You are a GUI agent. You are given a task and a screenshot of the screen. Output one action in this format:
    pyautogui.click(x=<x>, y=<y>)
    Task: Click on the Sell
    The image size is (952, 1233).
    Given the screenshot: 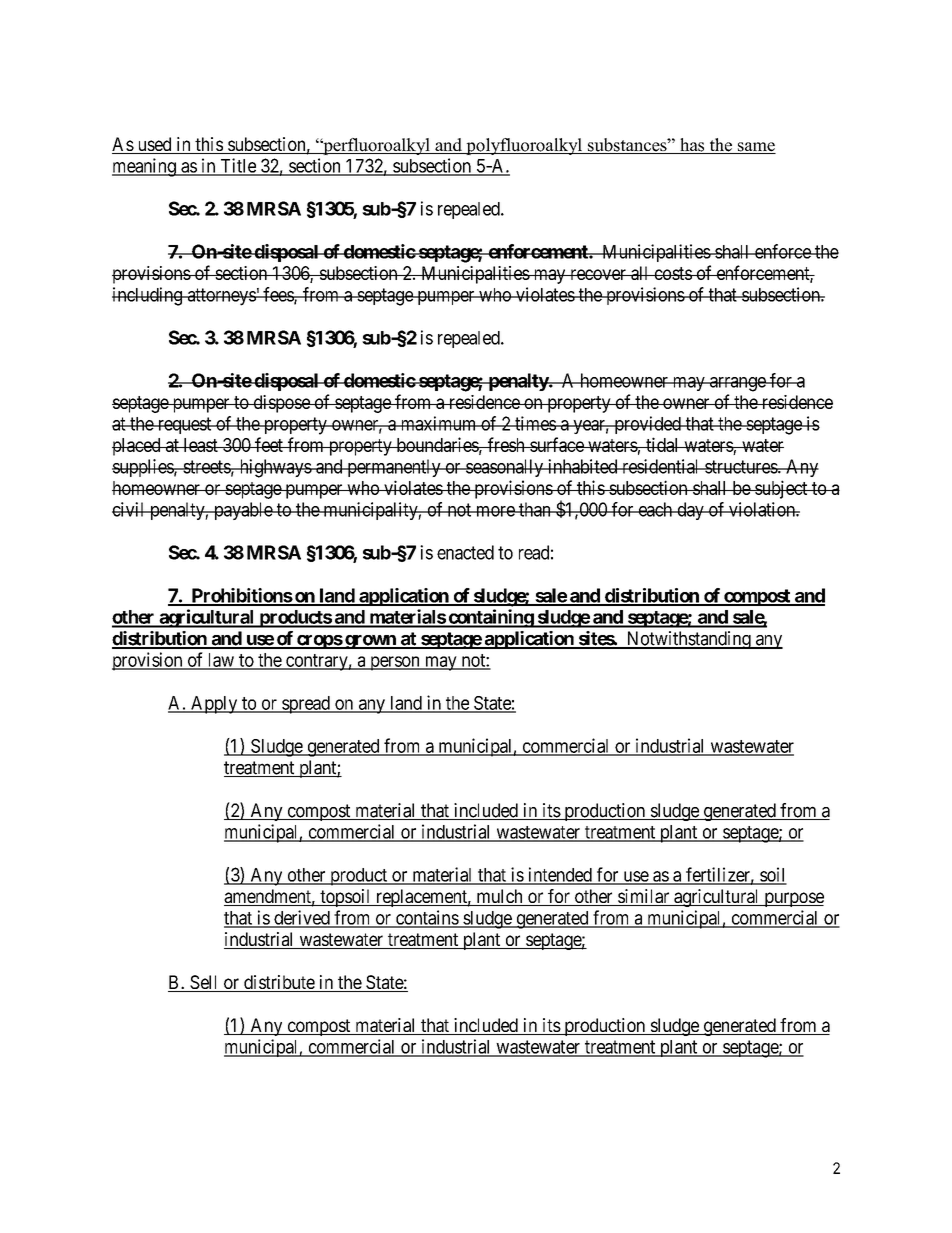 What is the action you would take?
    pyautogui.click(x=204, y=983)
